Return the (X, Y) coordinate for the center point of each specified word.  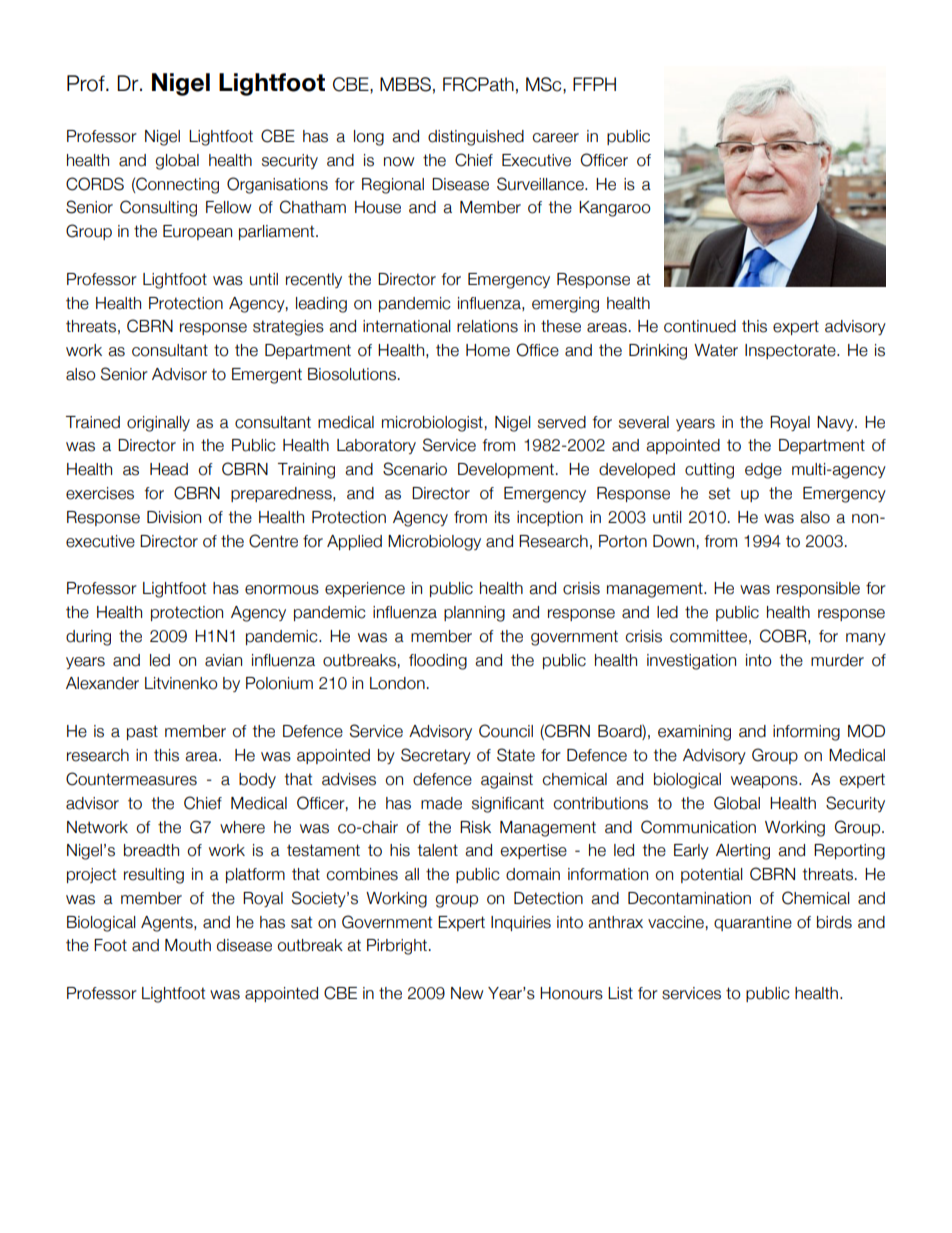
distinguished (476, 138)
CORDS (95, 184)
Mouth (188, 945)
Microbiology (434, 543)
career (555, 138)
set (719, 493)
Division (174, 517)
